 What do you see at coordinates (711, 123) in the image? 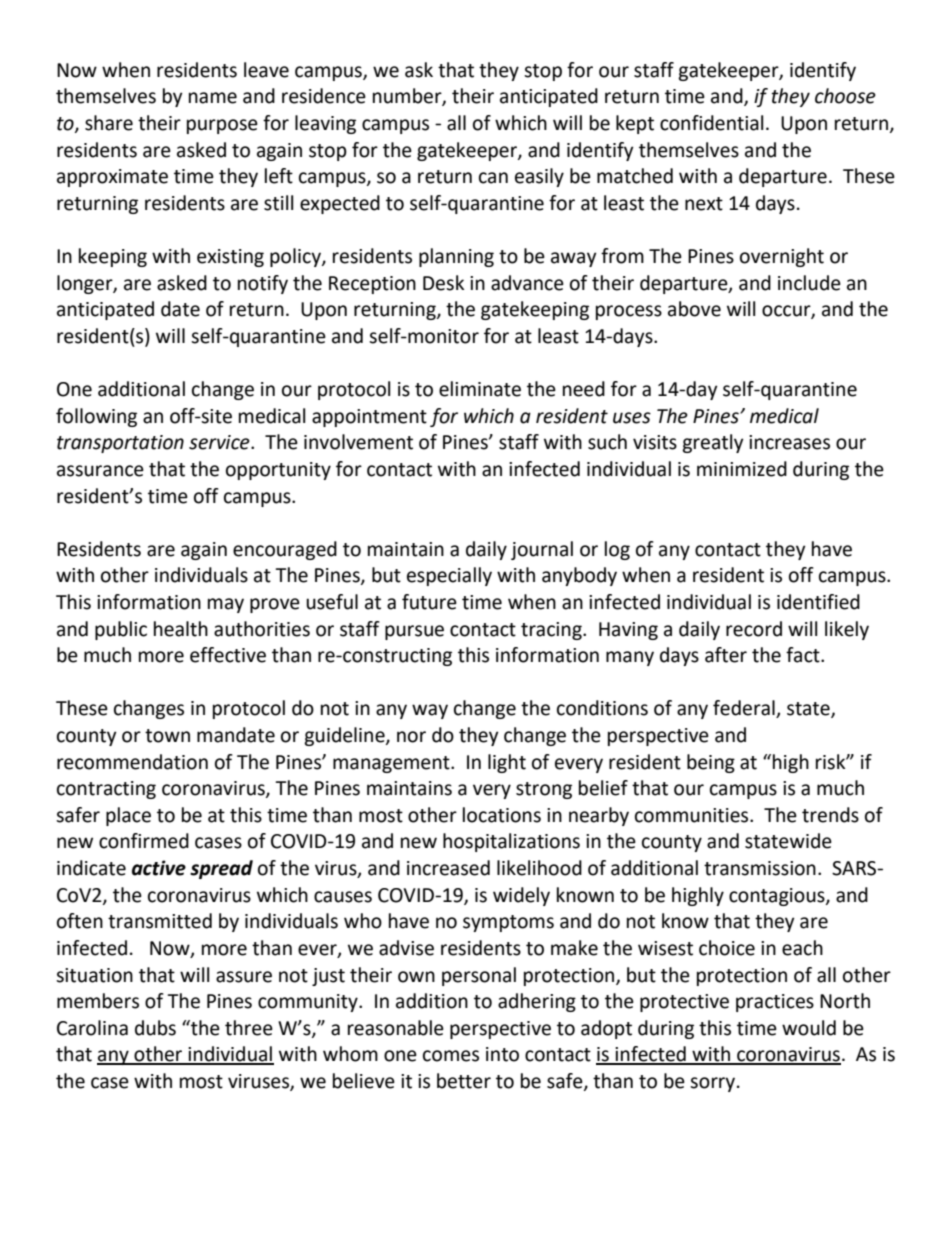
I see `confidential` at bounding box center [711, 123].
